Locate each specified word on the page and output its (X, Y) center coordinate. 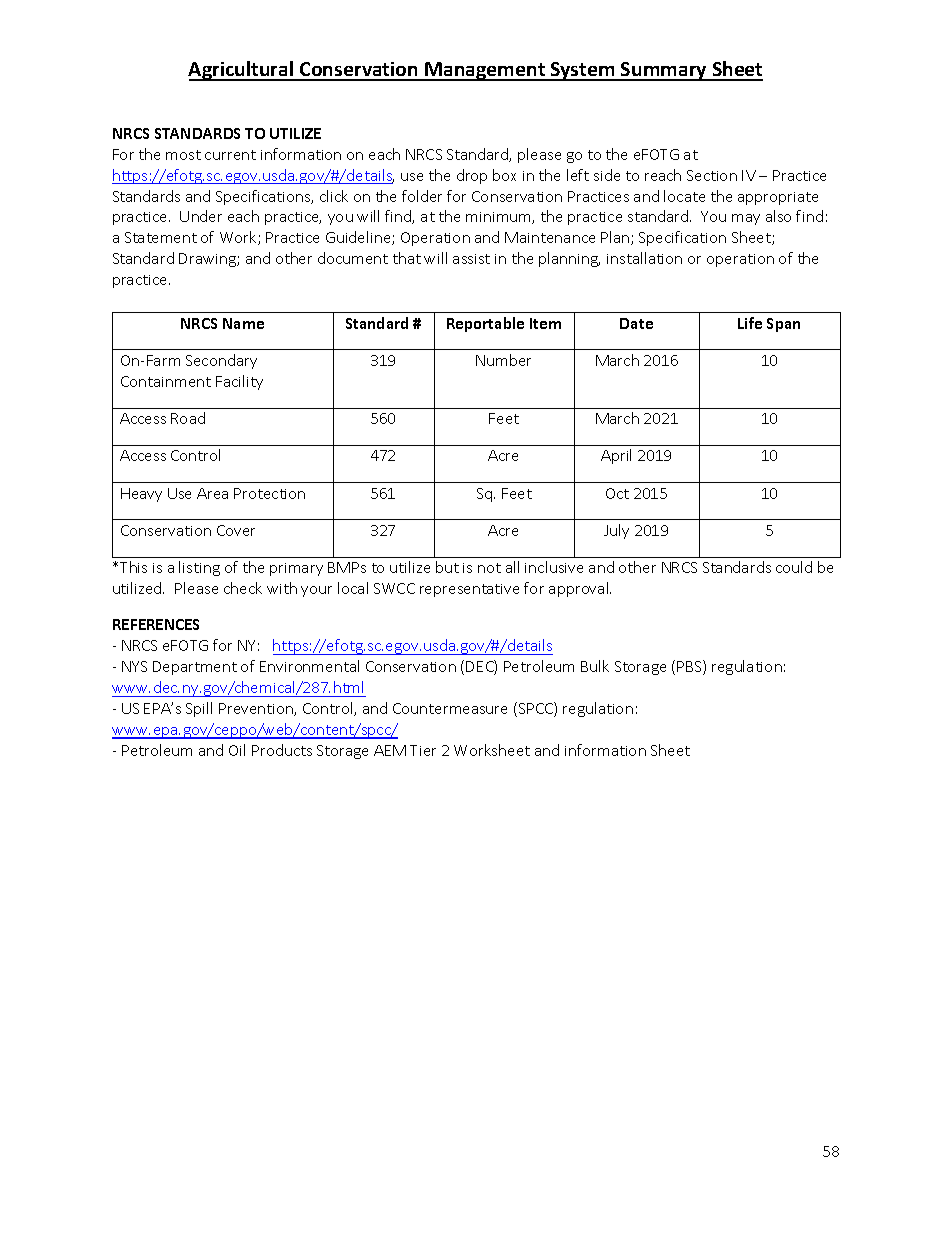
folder (422, 196)
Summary (664, 71)
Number (503, 360)
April (616, 456)
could (794, 567)
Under (201, 216)
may (746, 219)
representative (469, 590)
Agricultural (242, 71)
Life (750, 323)
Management (485, 71)
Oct (617, 493)
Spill (199, 709)
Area (212, 493)
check (243, 588)
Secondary (221, 361)
